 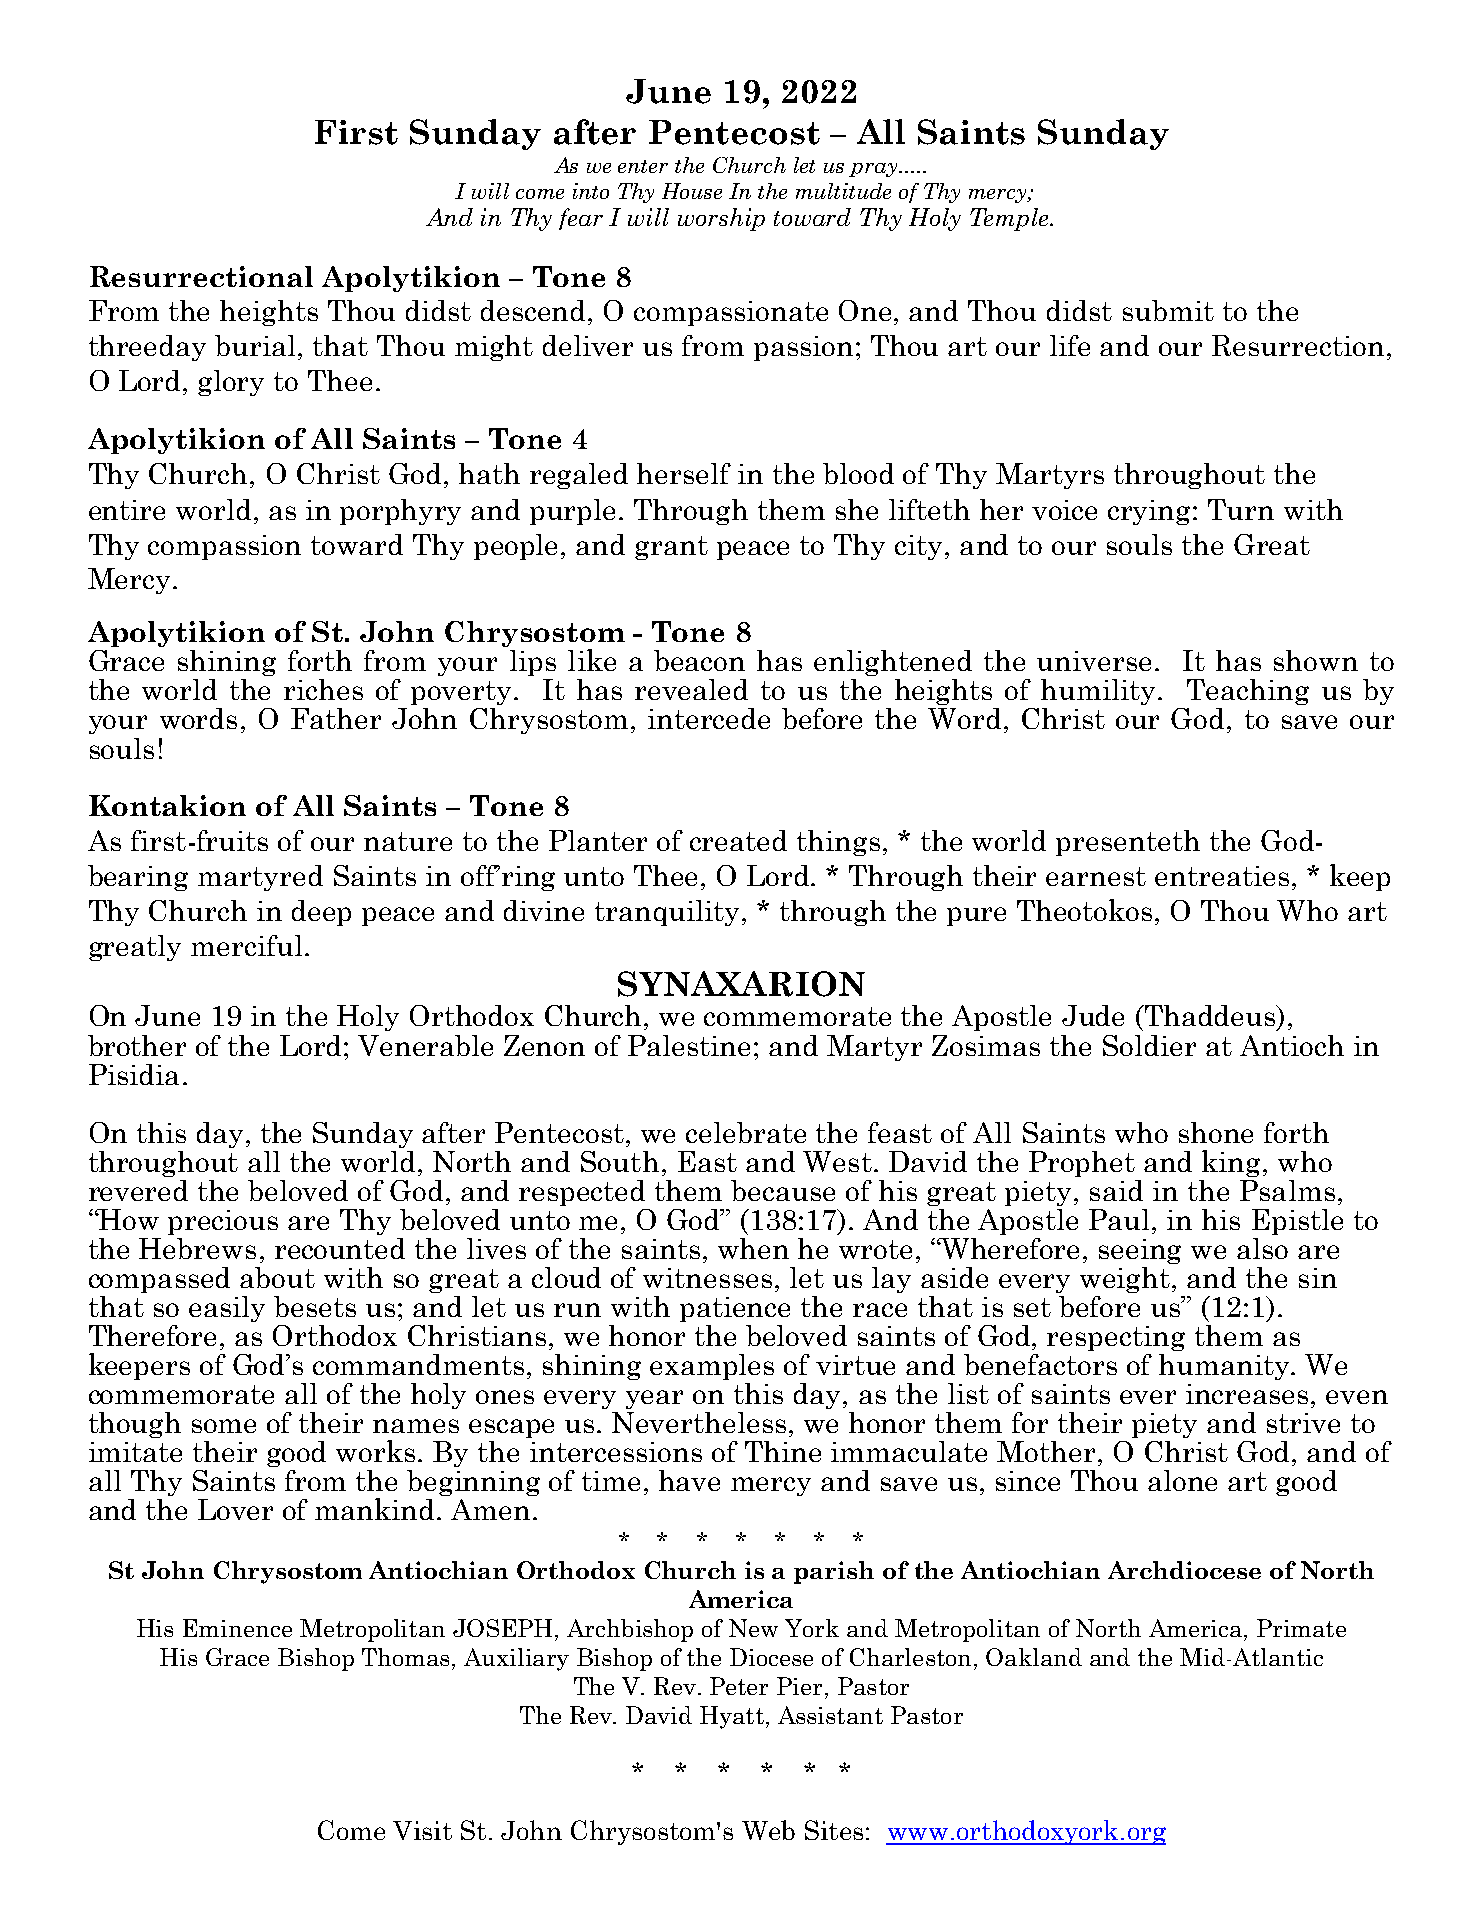 I want to click on intercede, so click(x=709, y=718).
